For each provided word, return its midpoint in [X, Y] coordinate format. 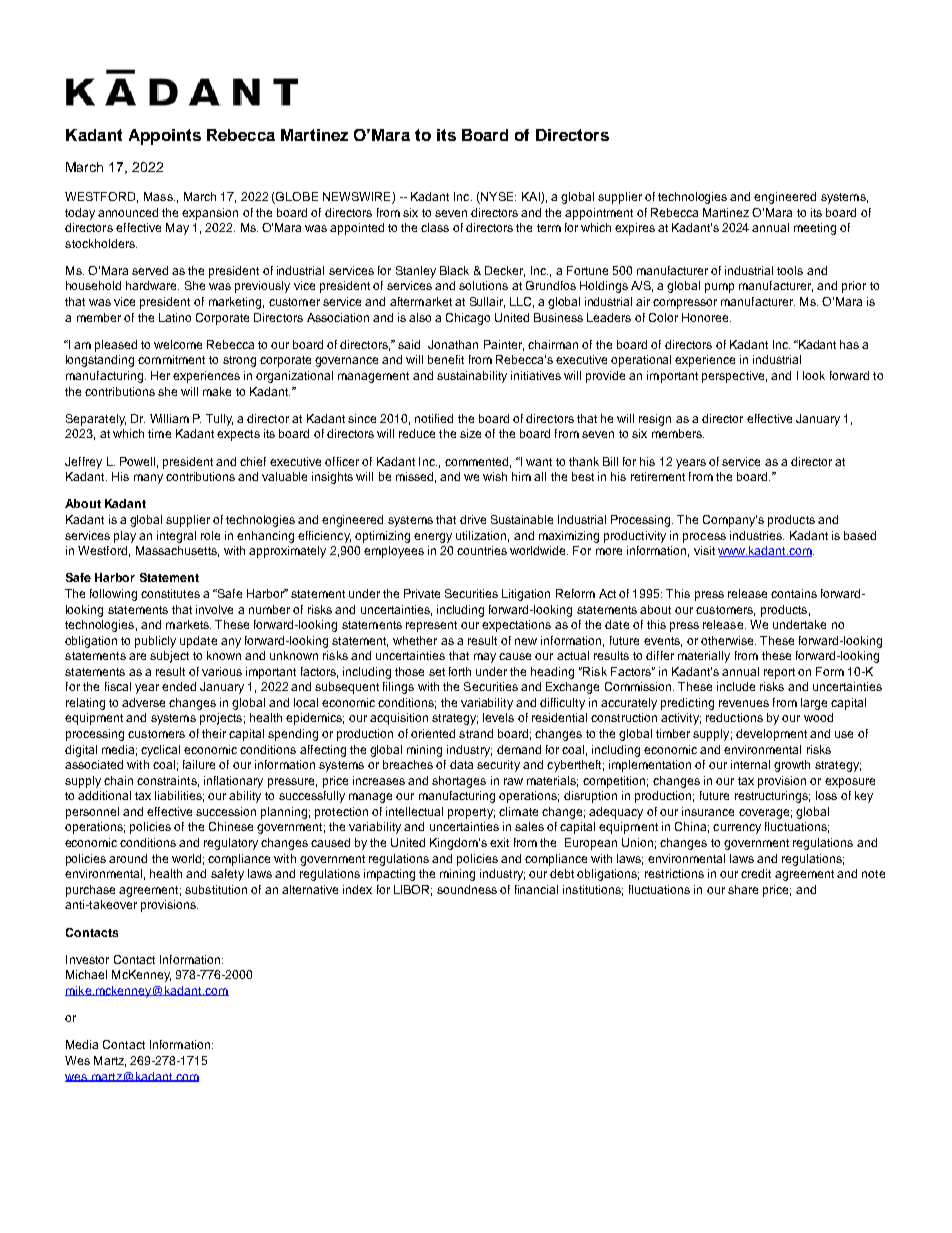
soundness [467, 889]
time [159, 433]
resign [655, 420]
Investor [87, 959]
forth [460, 671]
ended [179, 686]
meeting [815, 229]
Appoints [165, 137]
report [779, 673]
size [470, 433]
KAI [531, 196]
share [743, 889]
